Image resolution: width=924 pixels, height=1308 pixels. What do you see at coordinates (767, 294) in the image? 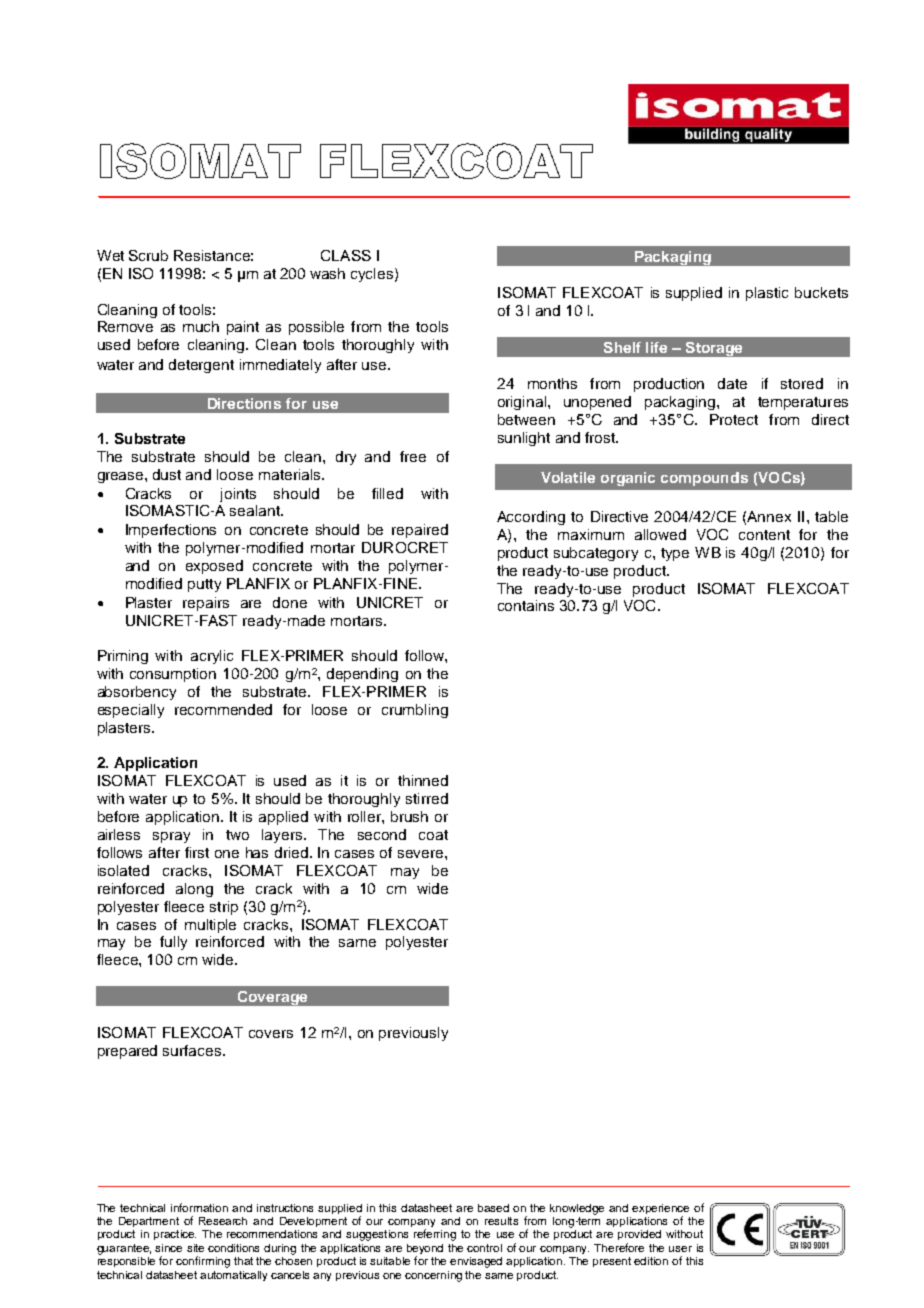
I see `plastic` at bounding box center [767, 294].
